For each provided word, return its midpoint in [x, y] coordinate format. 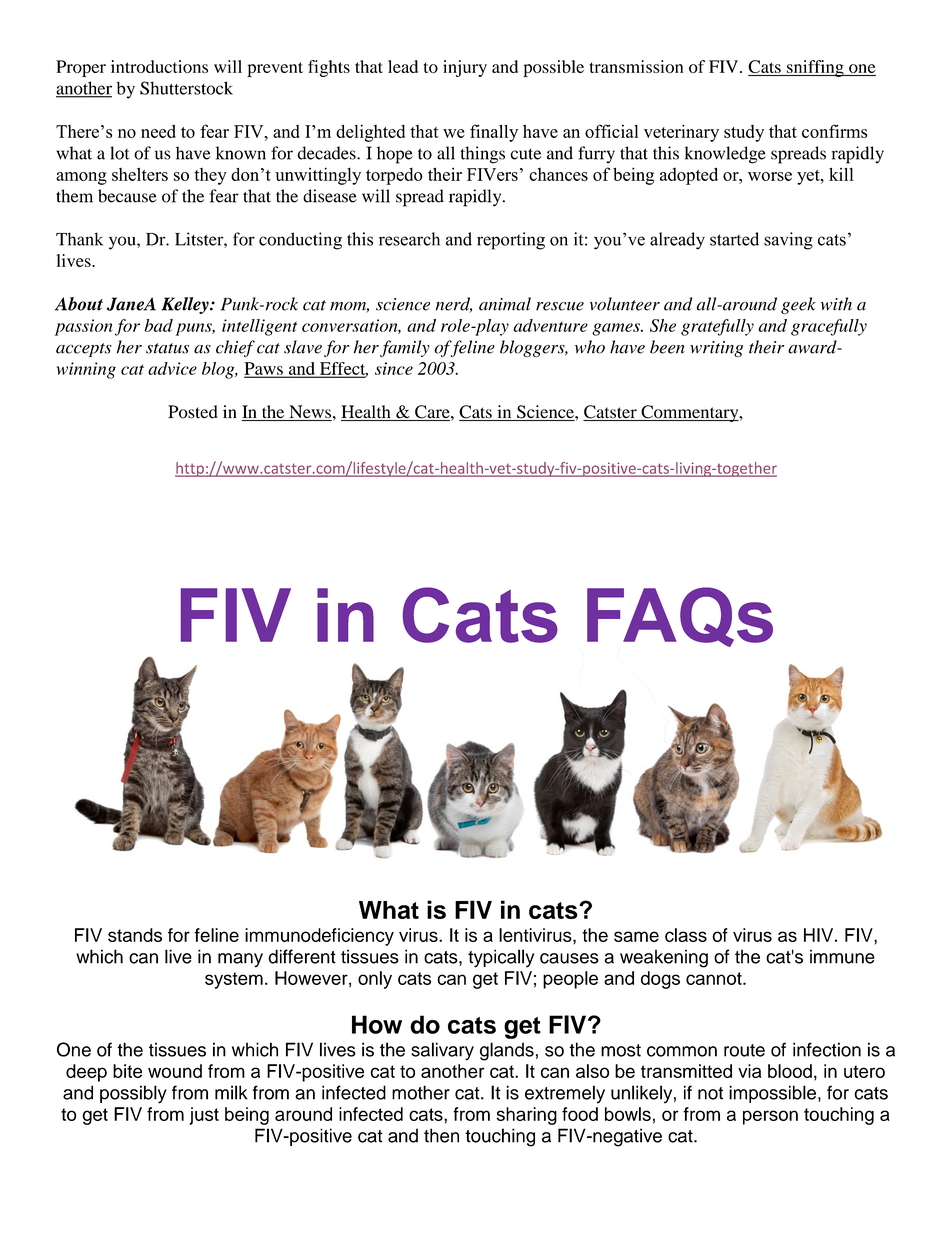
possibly [133, 1094]
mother [421, 1092]
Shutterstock [186, 88]
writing [716, 349]
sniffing [815, 68]
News [309, 413]
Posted [193, 412]
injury [465, 68]
